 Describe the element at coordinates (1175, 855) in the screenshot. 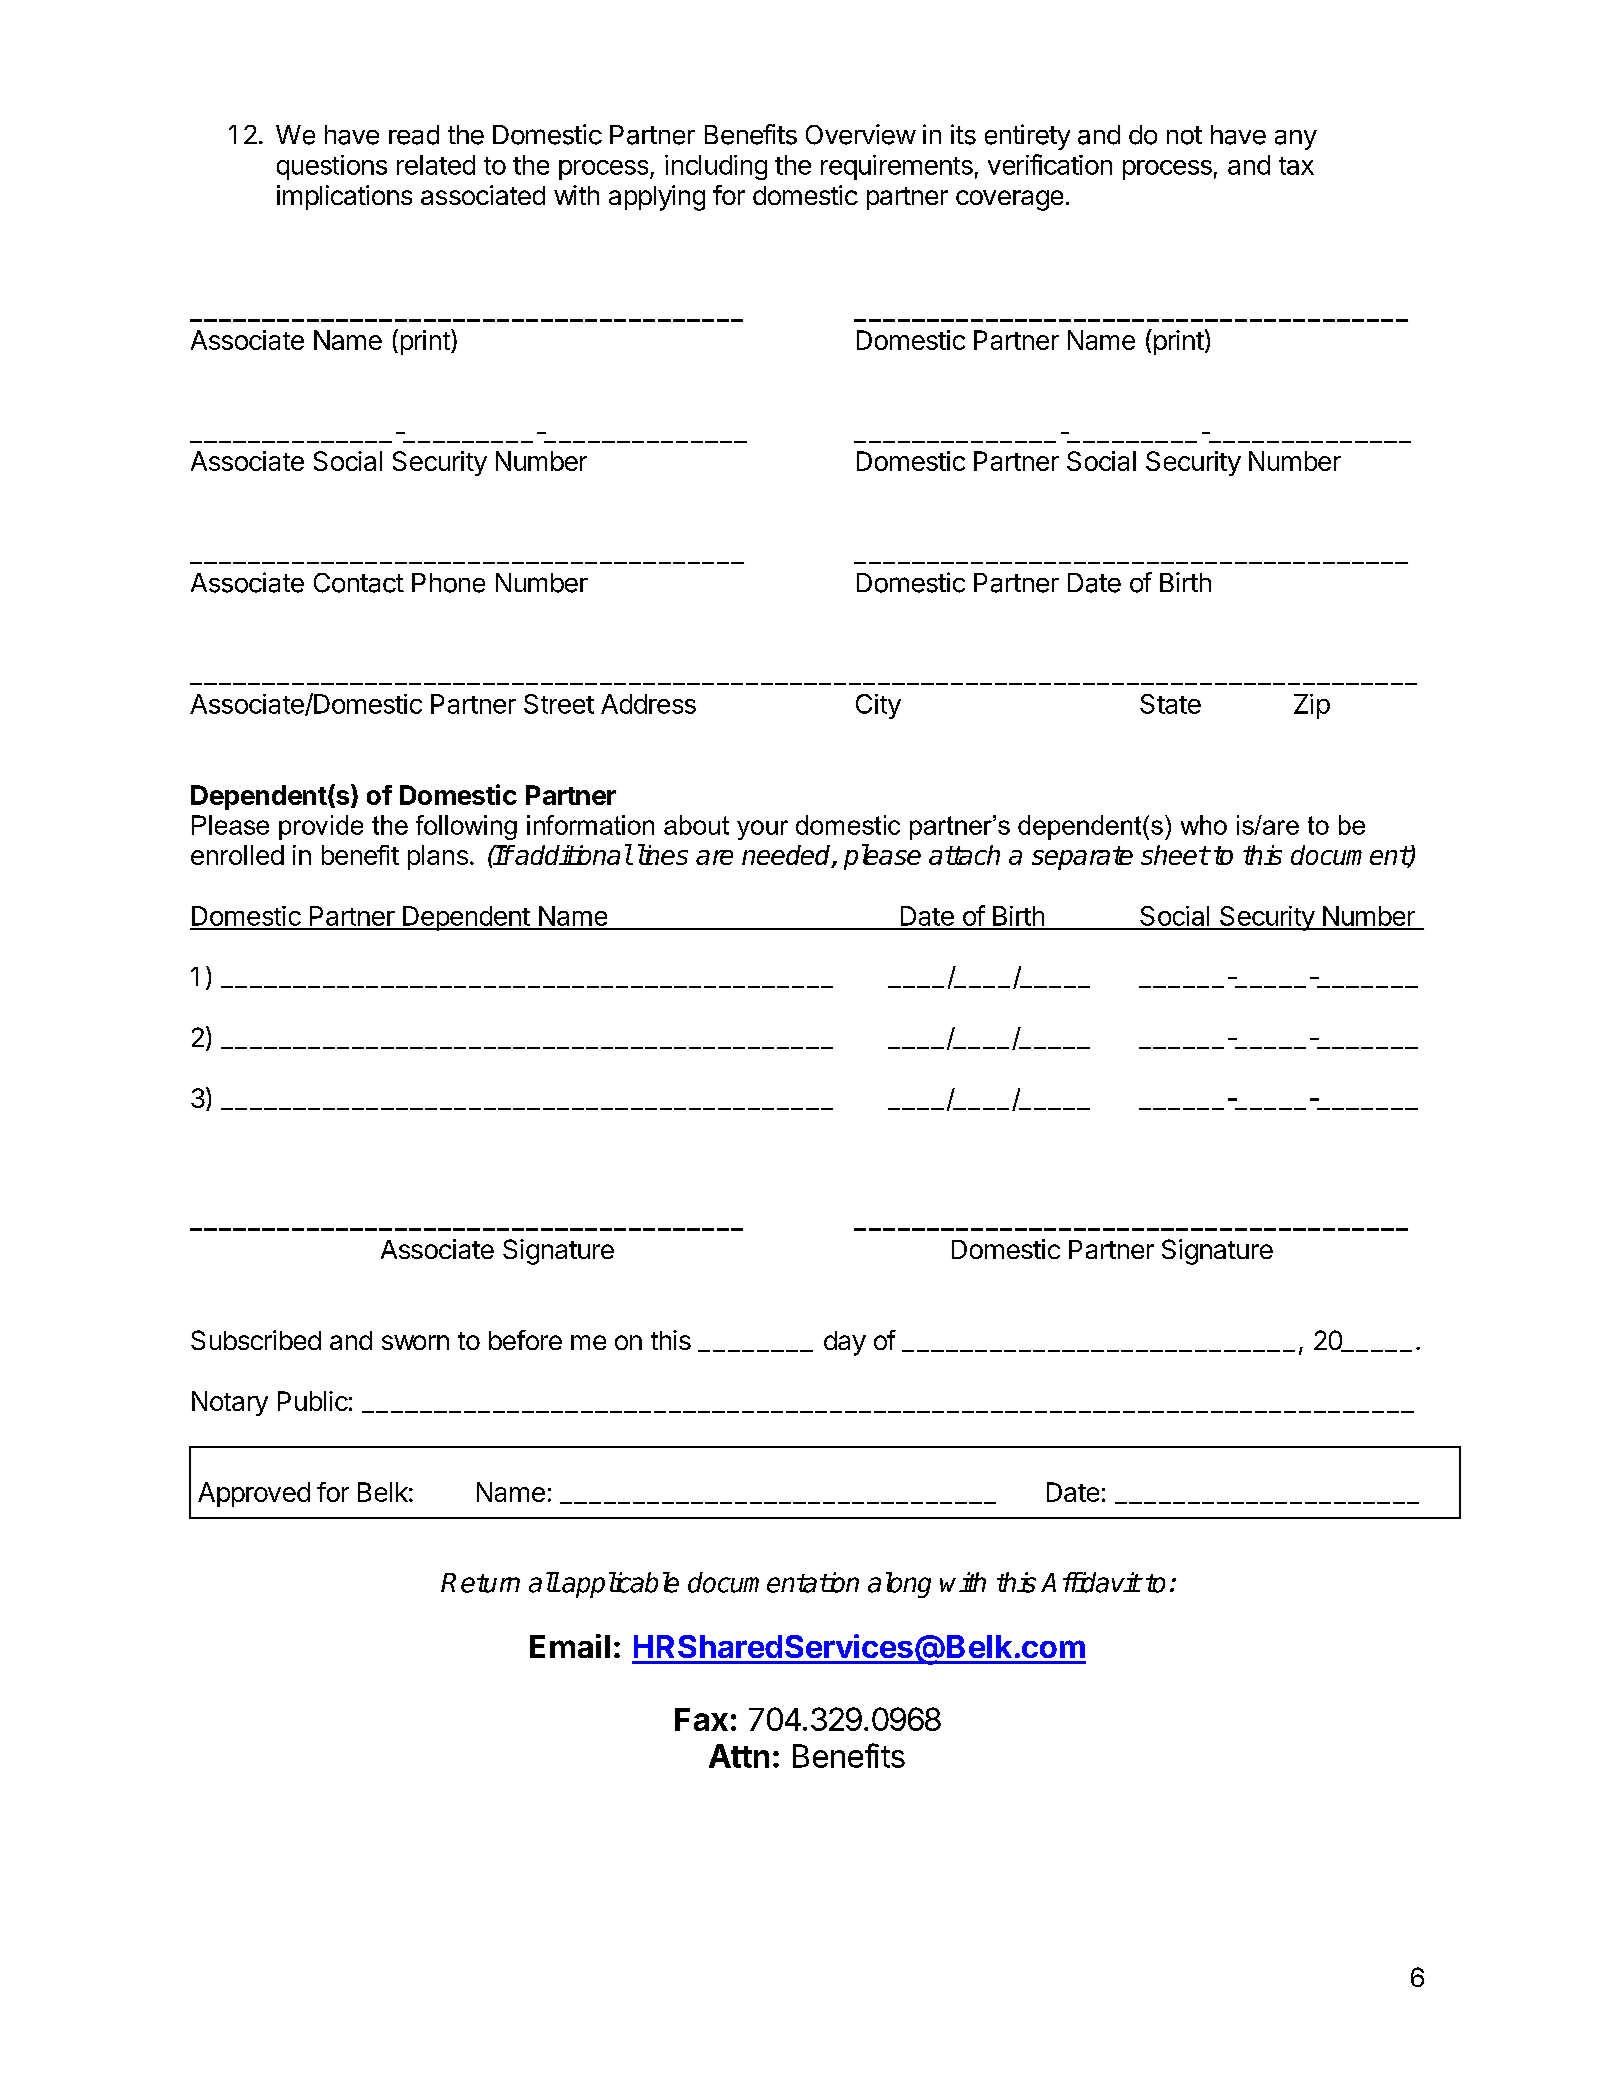

I see `sheet` at that location.
